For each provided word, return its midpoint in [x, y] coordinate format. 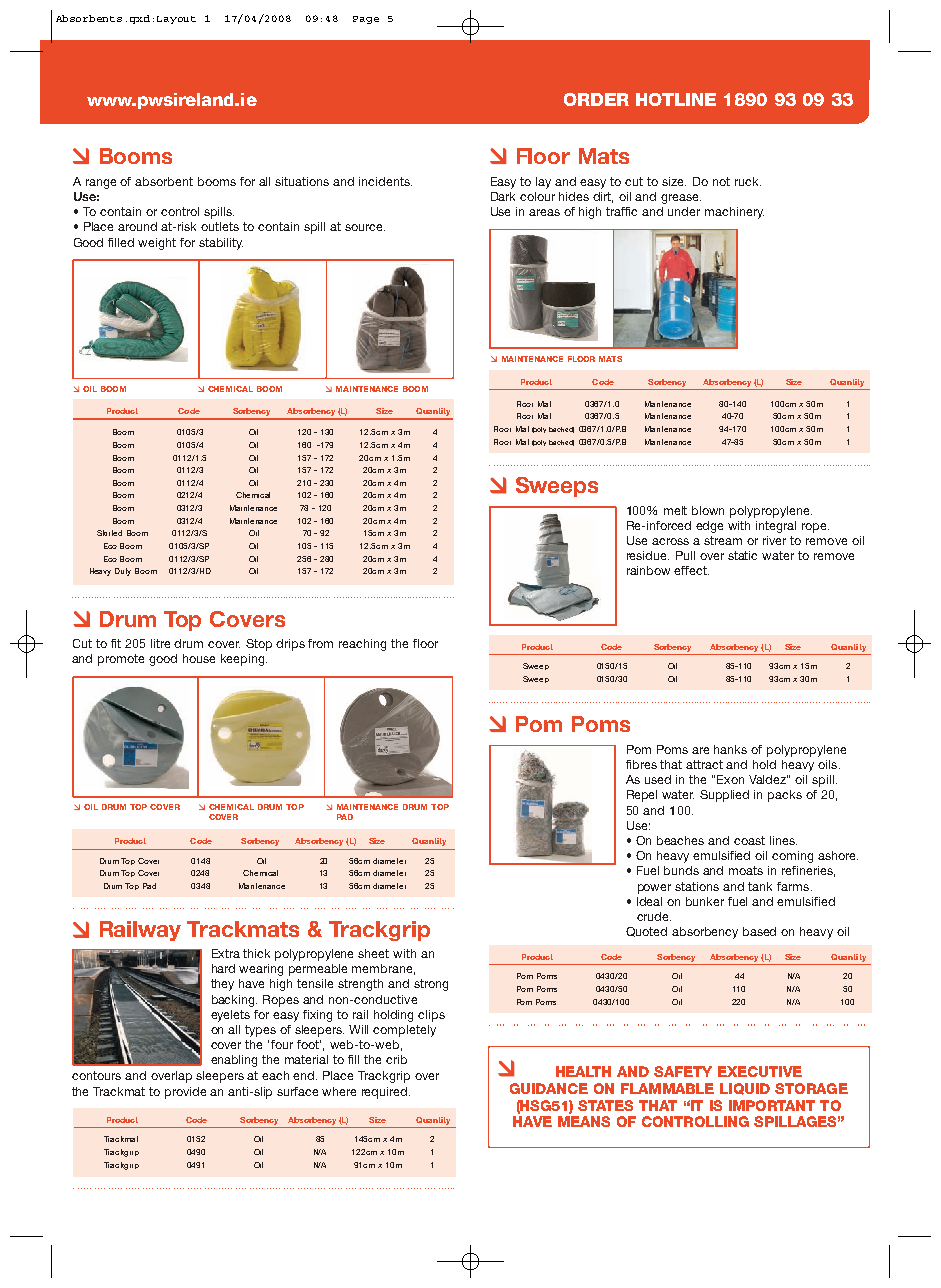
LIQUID [745, 1089]
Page [366, 20]
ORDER [596, 99]
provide [185, 1093]
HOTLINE [676, 99]
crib [396, 1059]
